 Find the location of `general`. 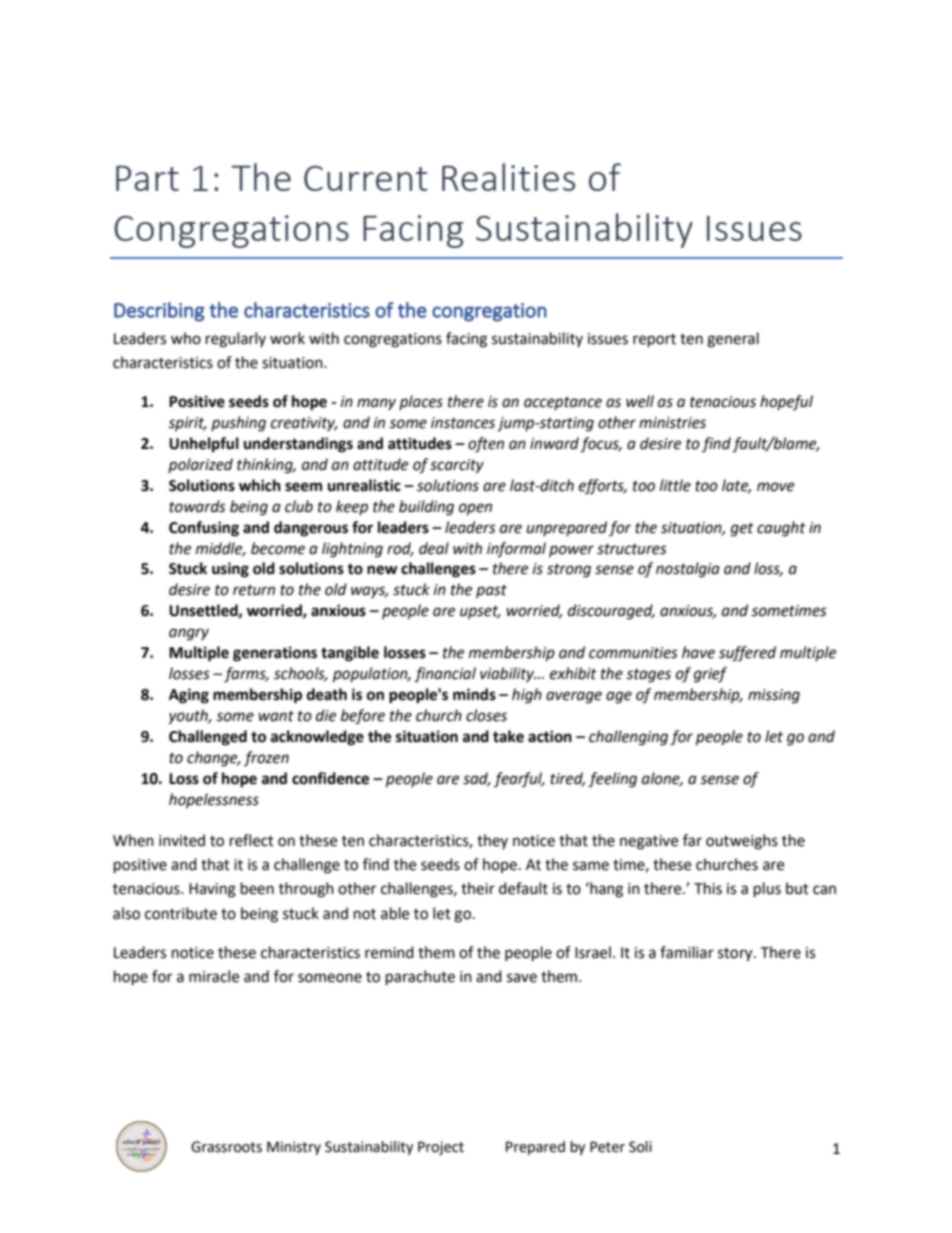

general is located at coordinates (733, 340).
